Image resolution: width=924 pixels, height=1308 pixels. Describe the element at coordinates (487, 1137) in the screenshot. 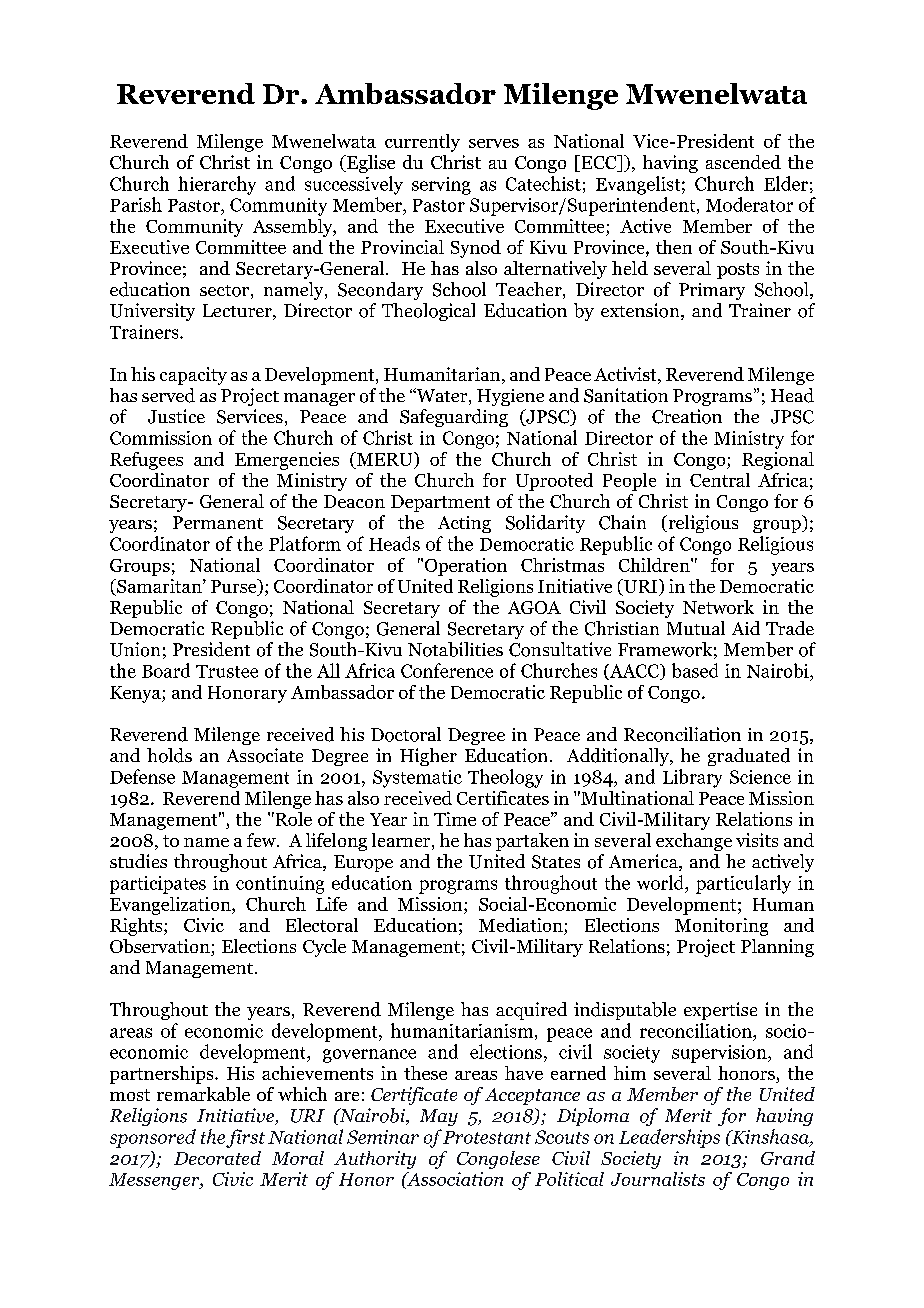

I see `Protestant` at that location.
